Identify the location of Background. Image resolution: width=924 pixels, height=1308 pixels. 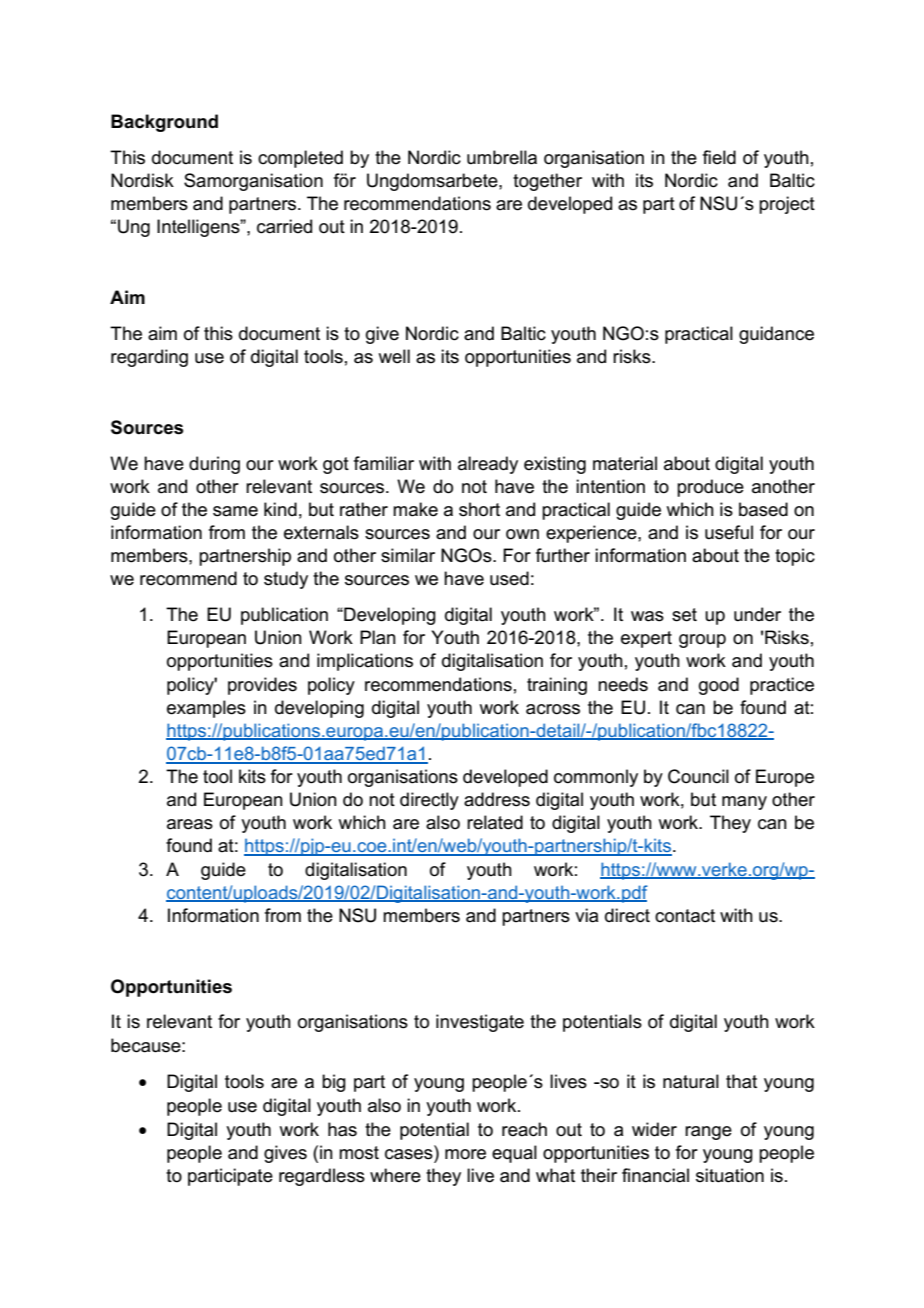
(164, 123).
